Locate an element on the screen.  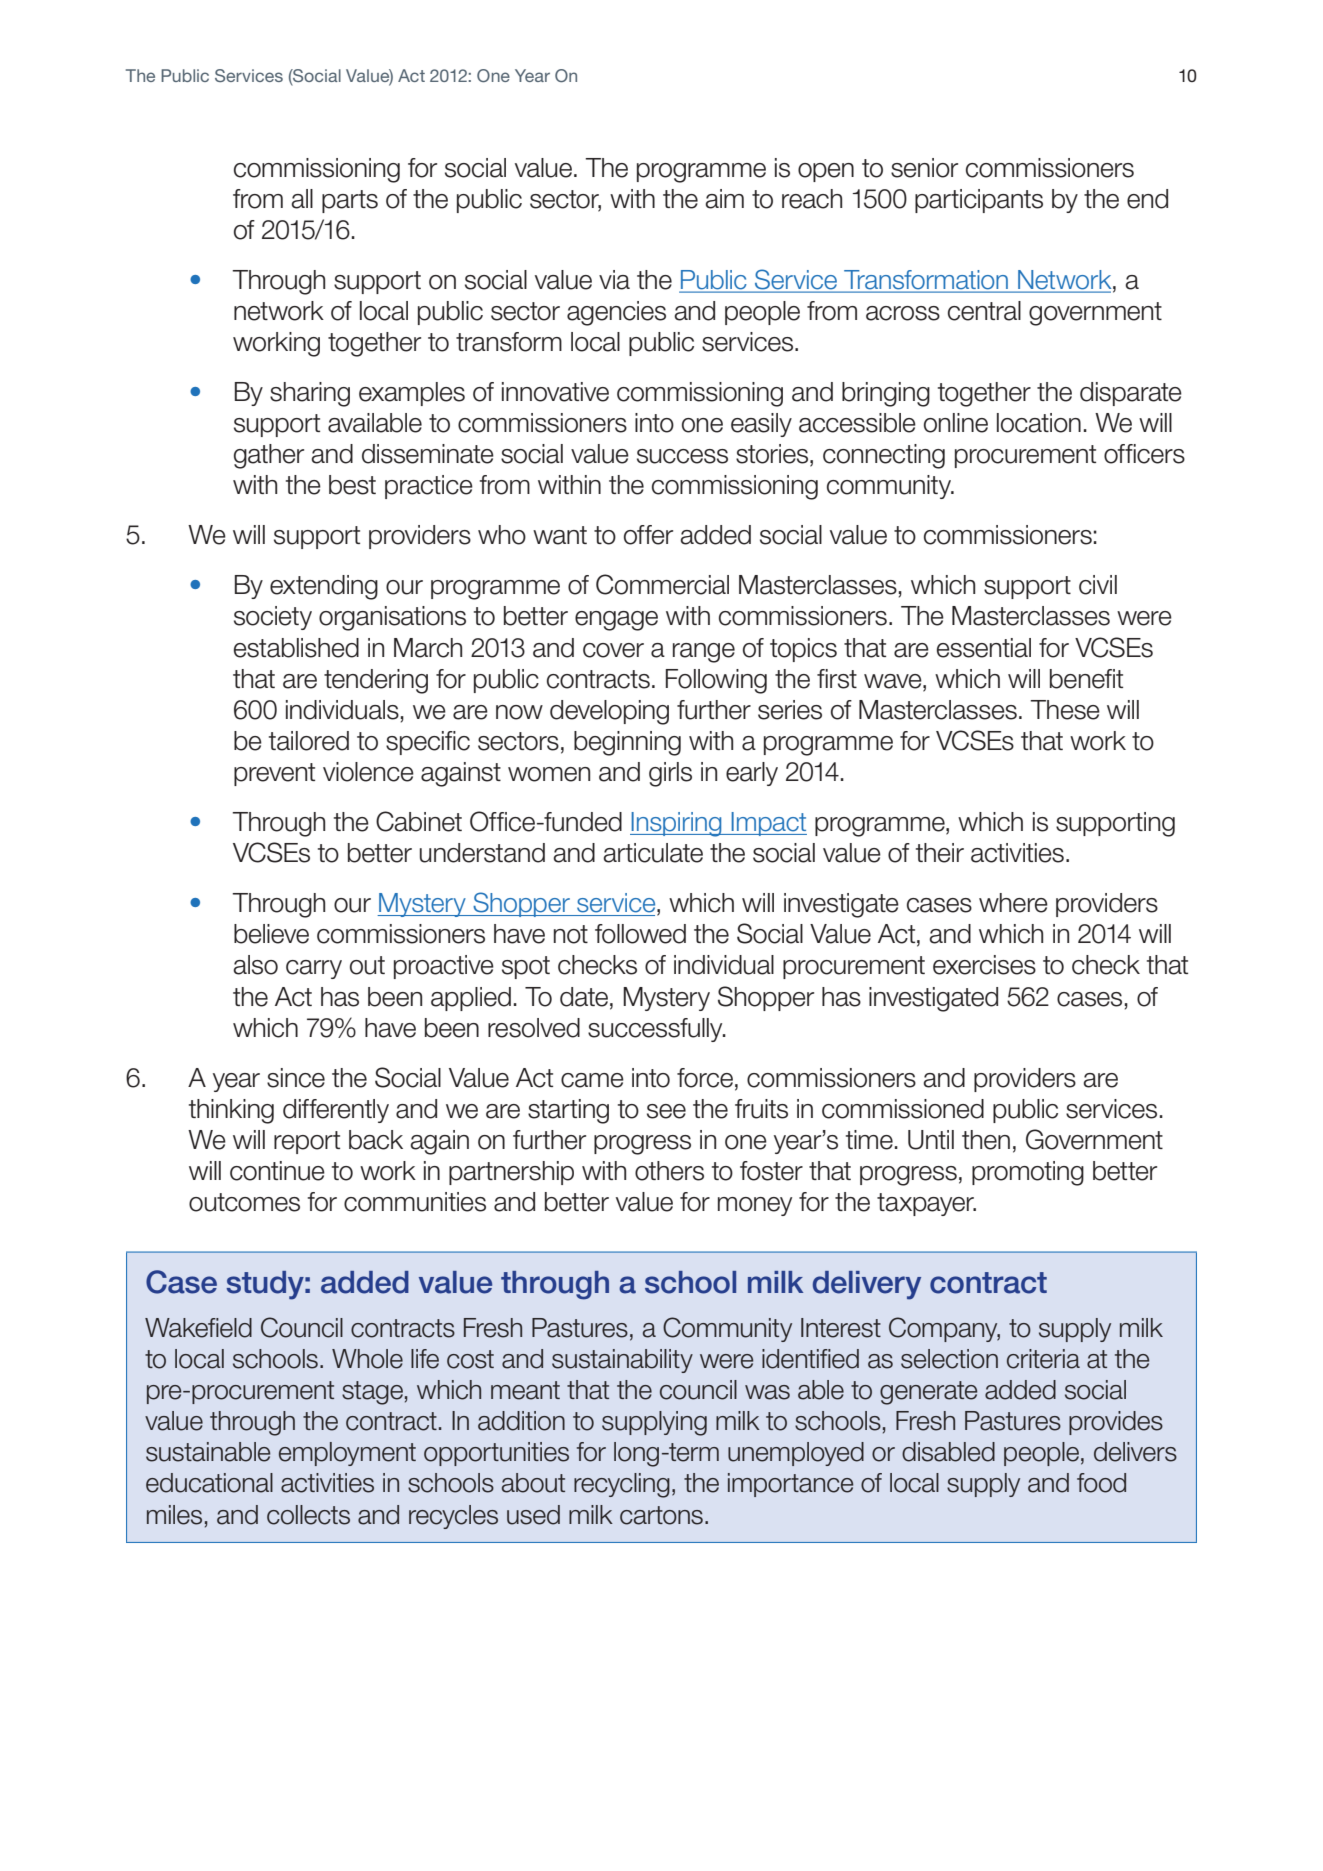
collects is located at coordinates (308, 1515).
